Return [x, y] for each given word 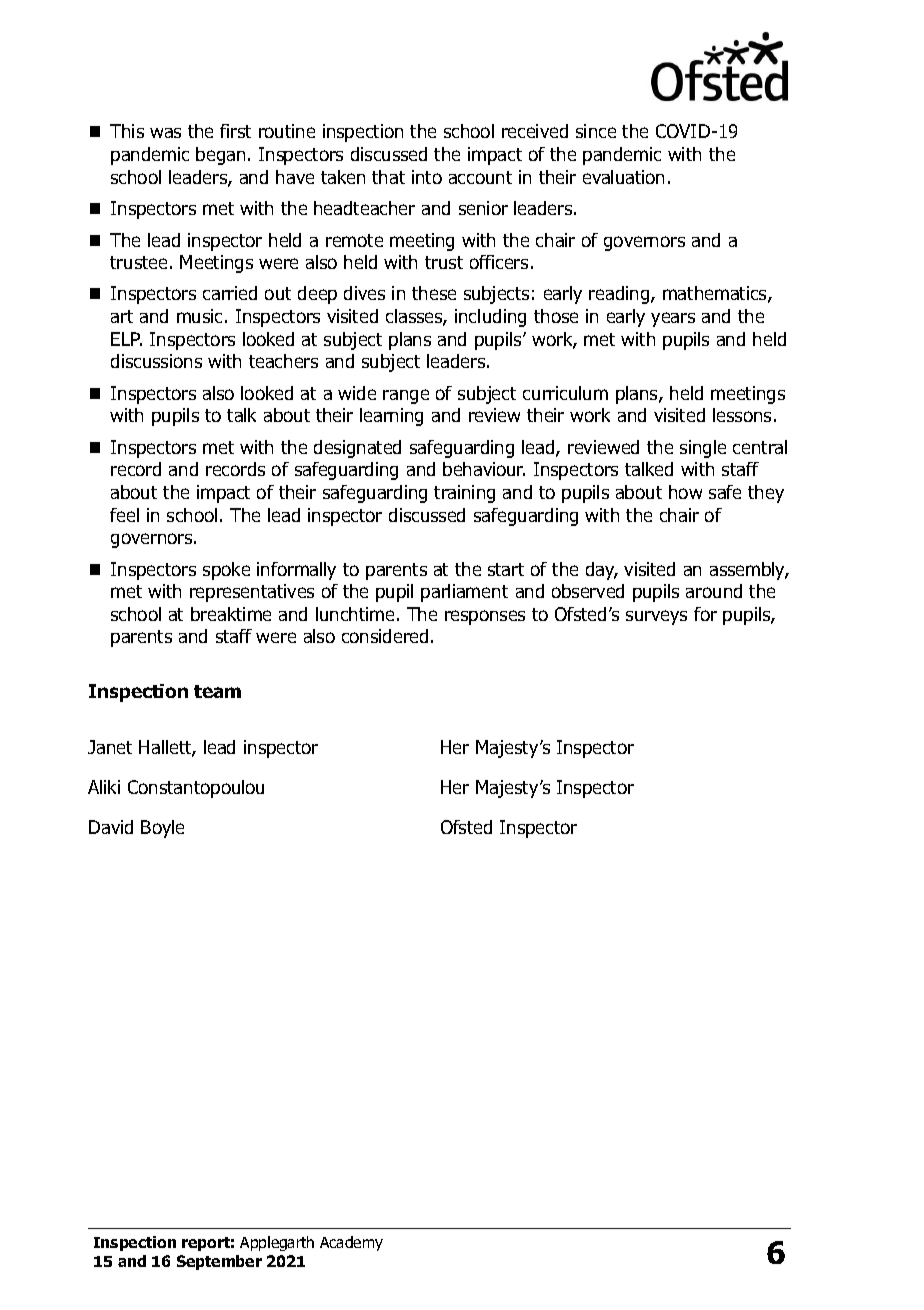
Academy [351, 1243]
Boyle [162, 829]
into [427, 177]
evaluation [623, 177]
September [219, 1262]
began [220, 156]
